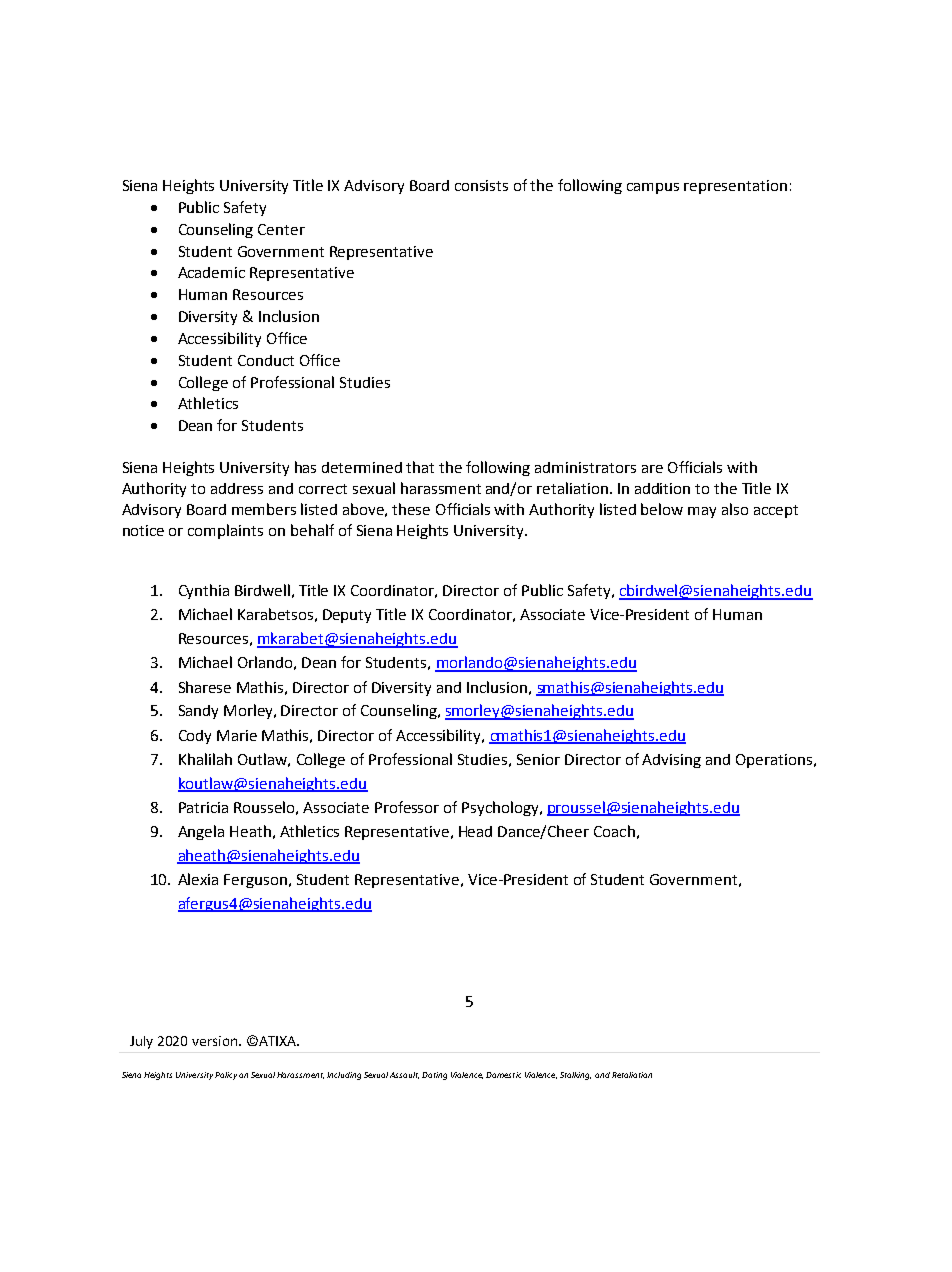 Image resolution: width=952 pixels, height=1272 pixels. I want to click on consists, so click(481, 185).
